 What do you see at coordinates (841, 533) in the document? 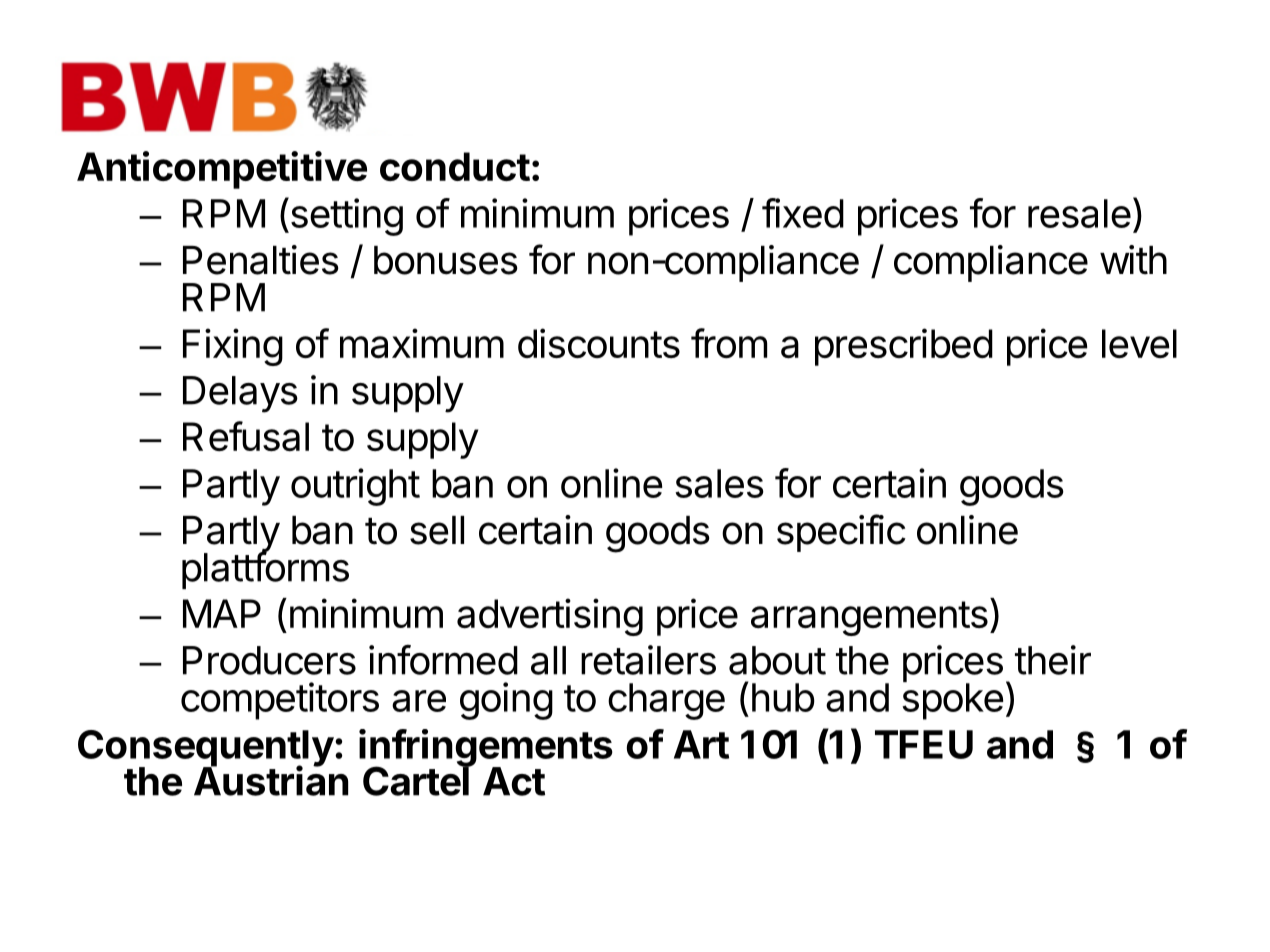
I see `specific` at bounding box center [841, 533].
